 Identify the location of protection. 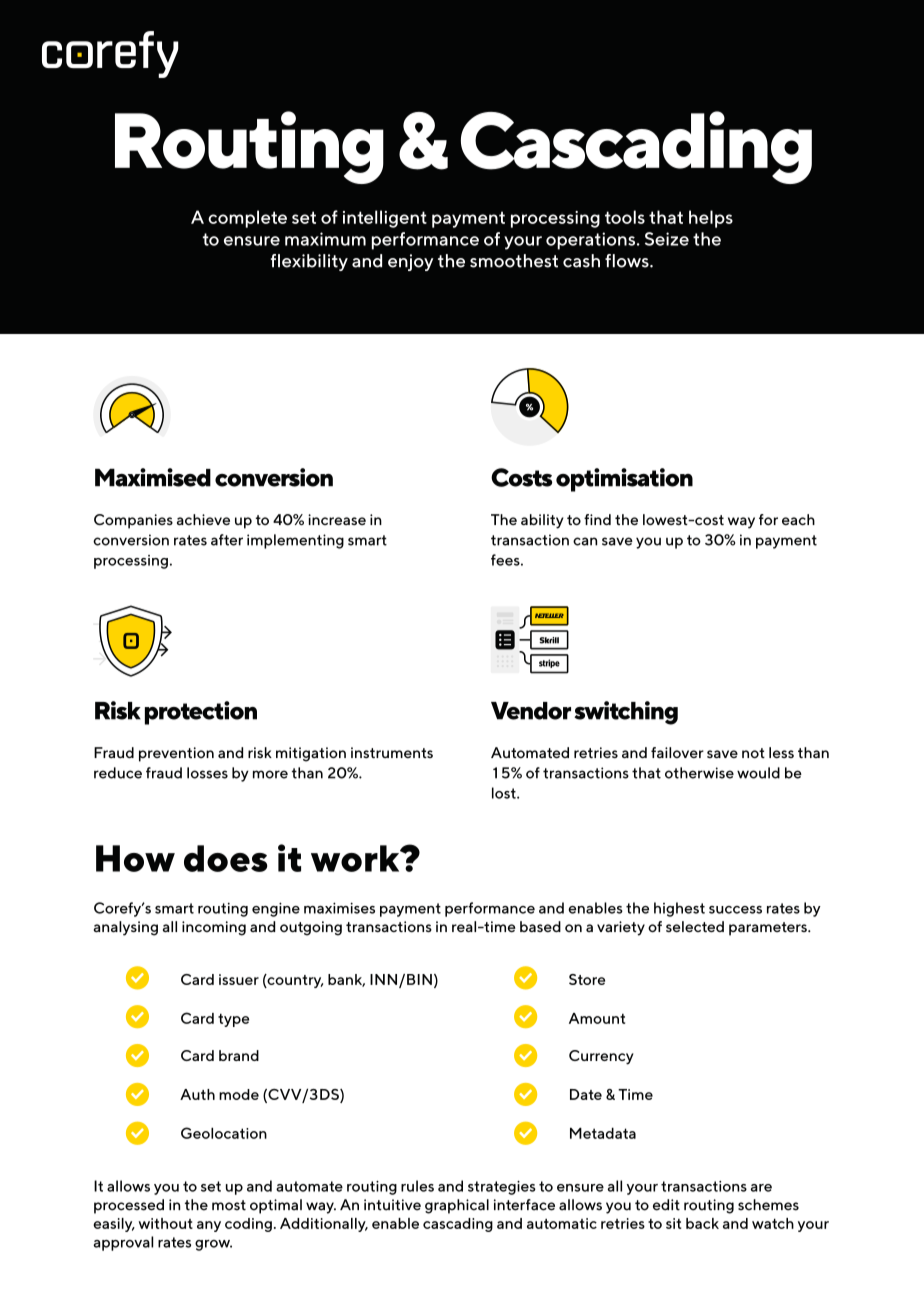
(201, 713).
